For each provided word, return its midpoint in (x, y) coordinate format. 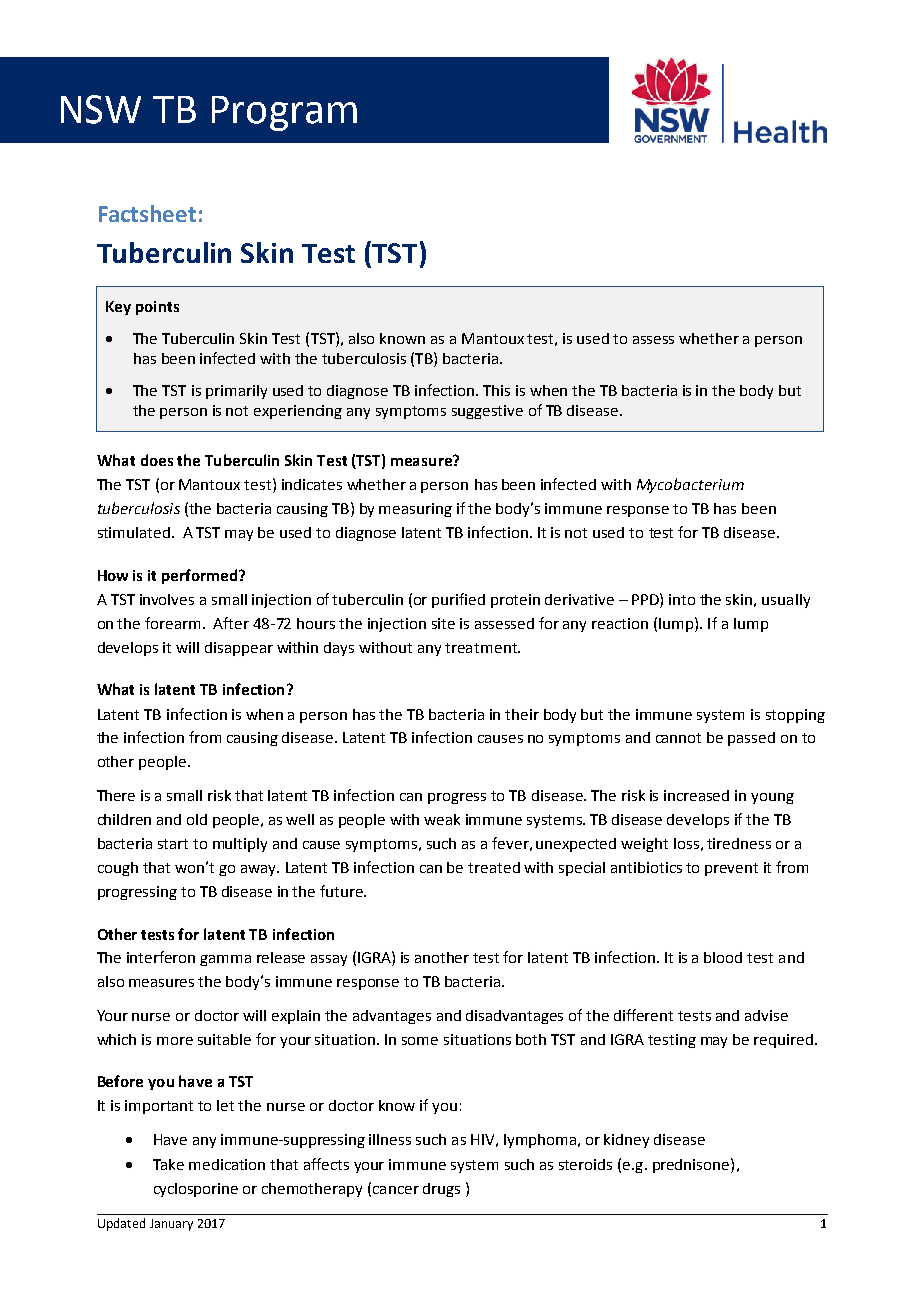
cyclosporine (196, 1190)
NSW (101, 109)
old (197, 819)
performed (199, 576)
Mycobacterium (690, 485)
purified (458, 600)
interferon (161, 957)
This (496, 390)
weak (442, 819)
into (682, 599)
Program (284, 113)
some (420, 1041)
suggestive (487, 412)
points (157, 308)
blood (723, 957)
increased (696, 795)
